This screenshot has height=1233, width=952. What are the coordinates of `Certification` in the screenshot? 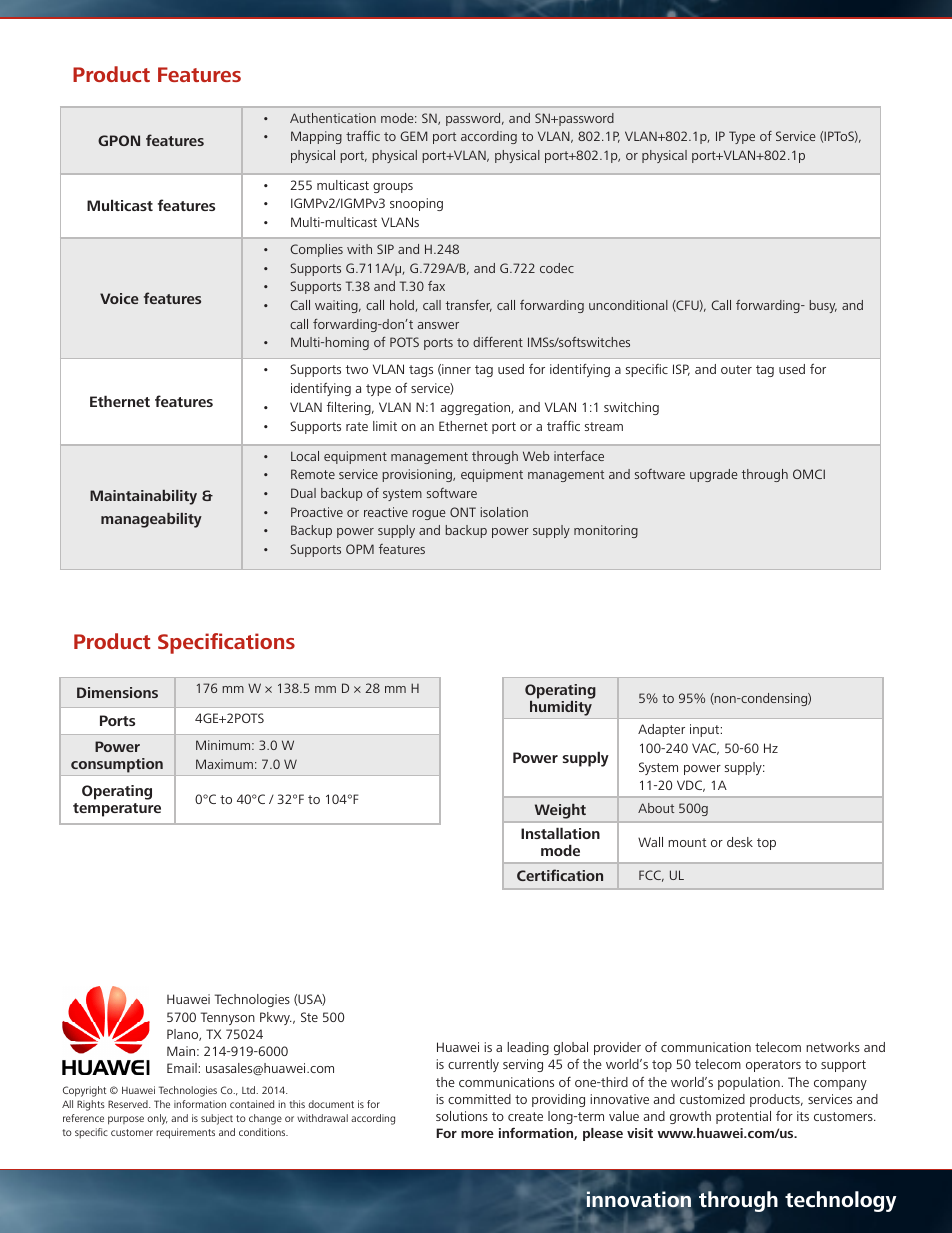 It's located at (560, 875).
